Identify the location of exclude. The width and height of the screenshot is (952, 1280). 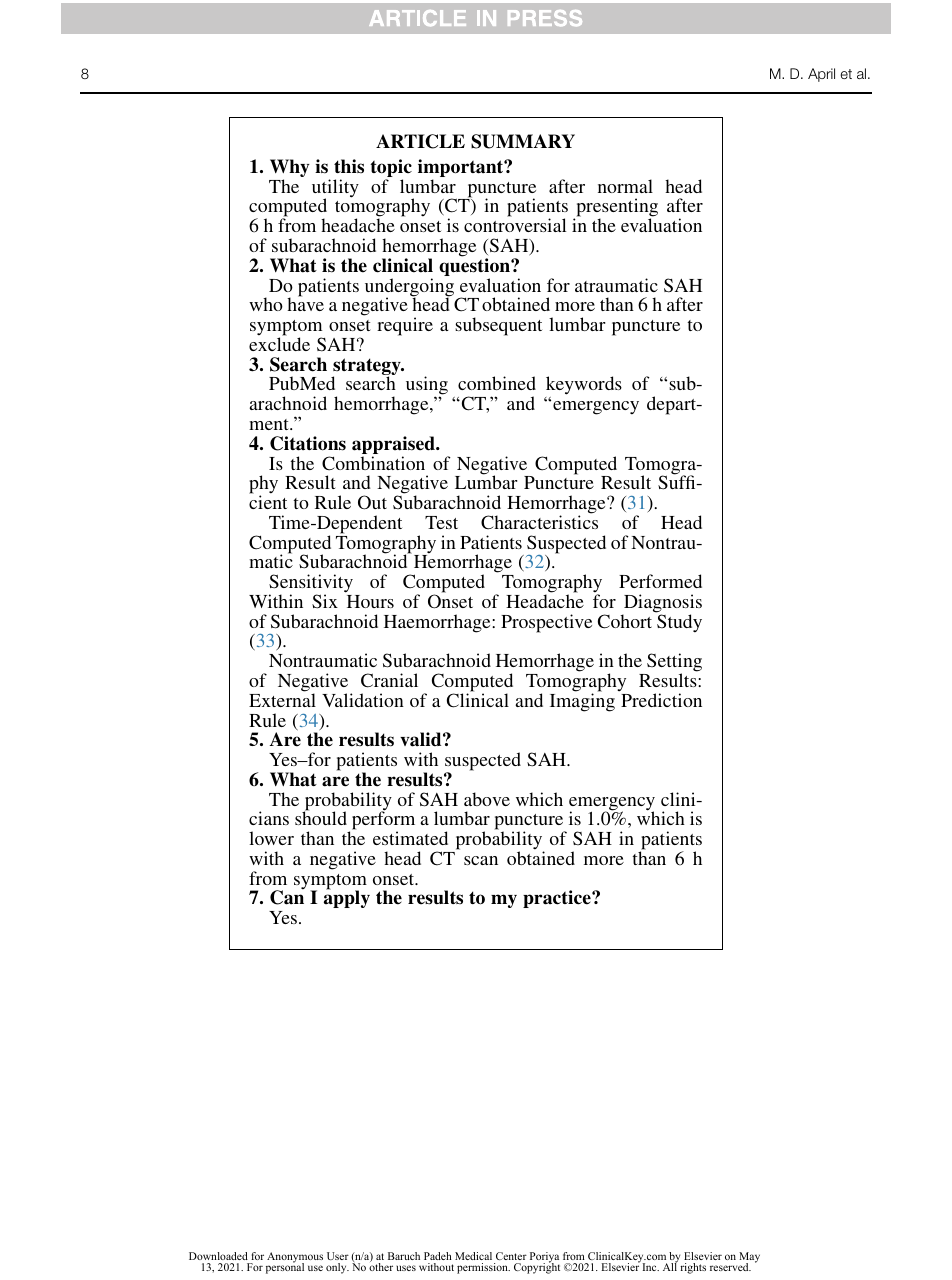
(279, 343).
